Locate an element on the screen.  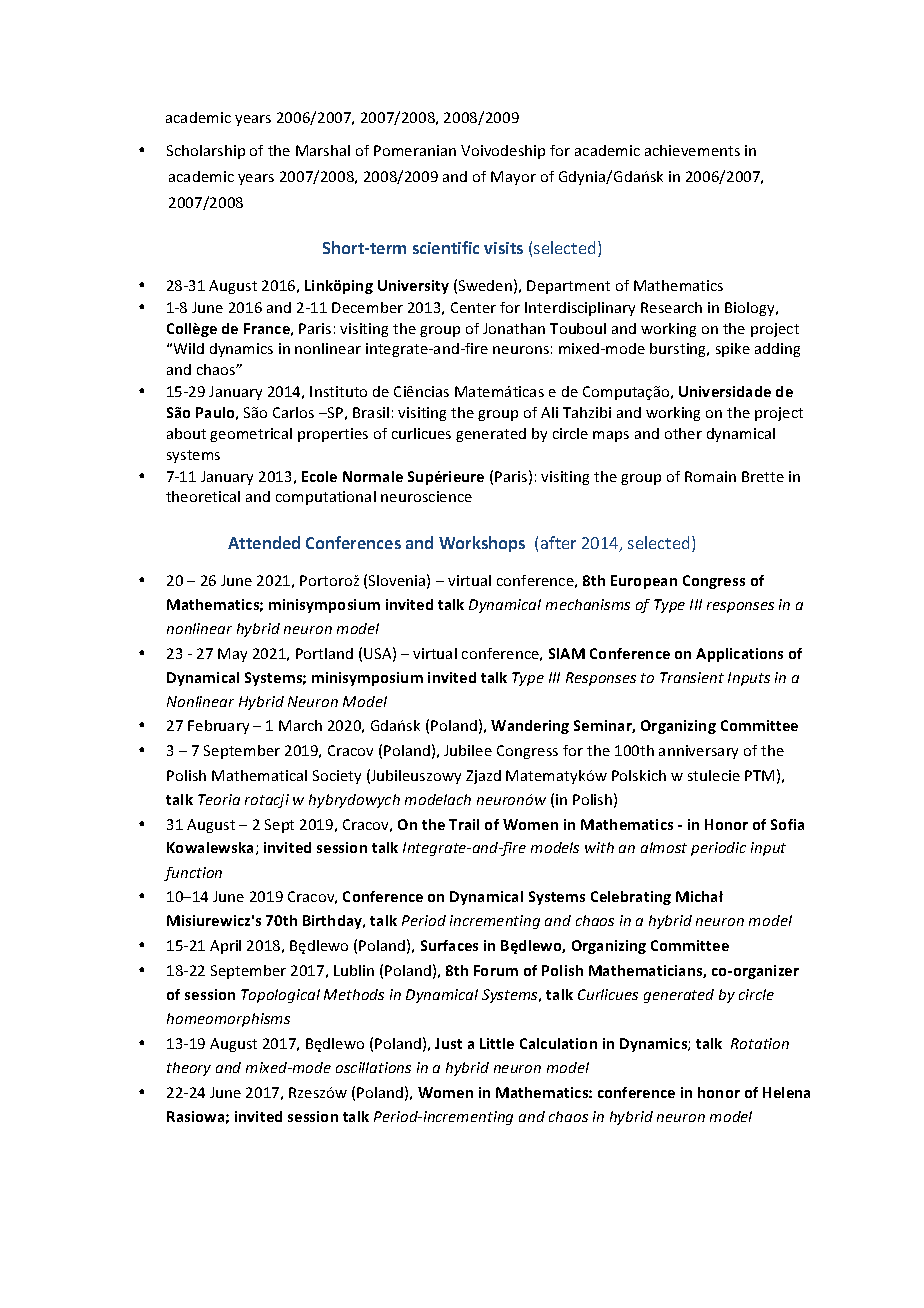
Scholarship is located at coordinates (206, 152).
